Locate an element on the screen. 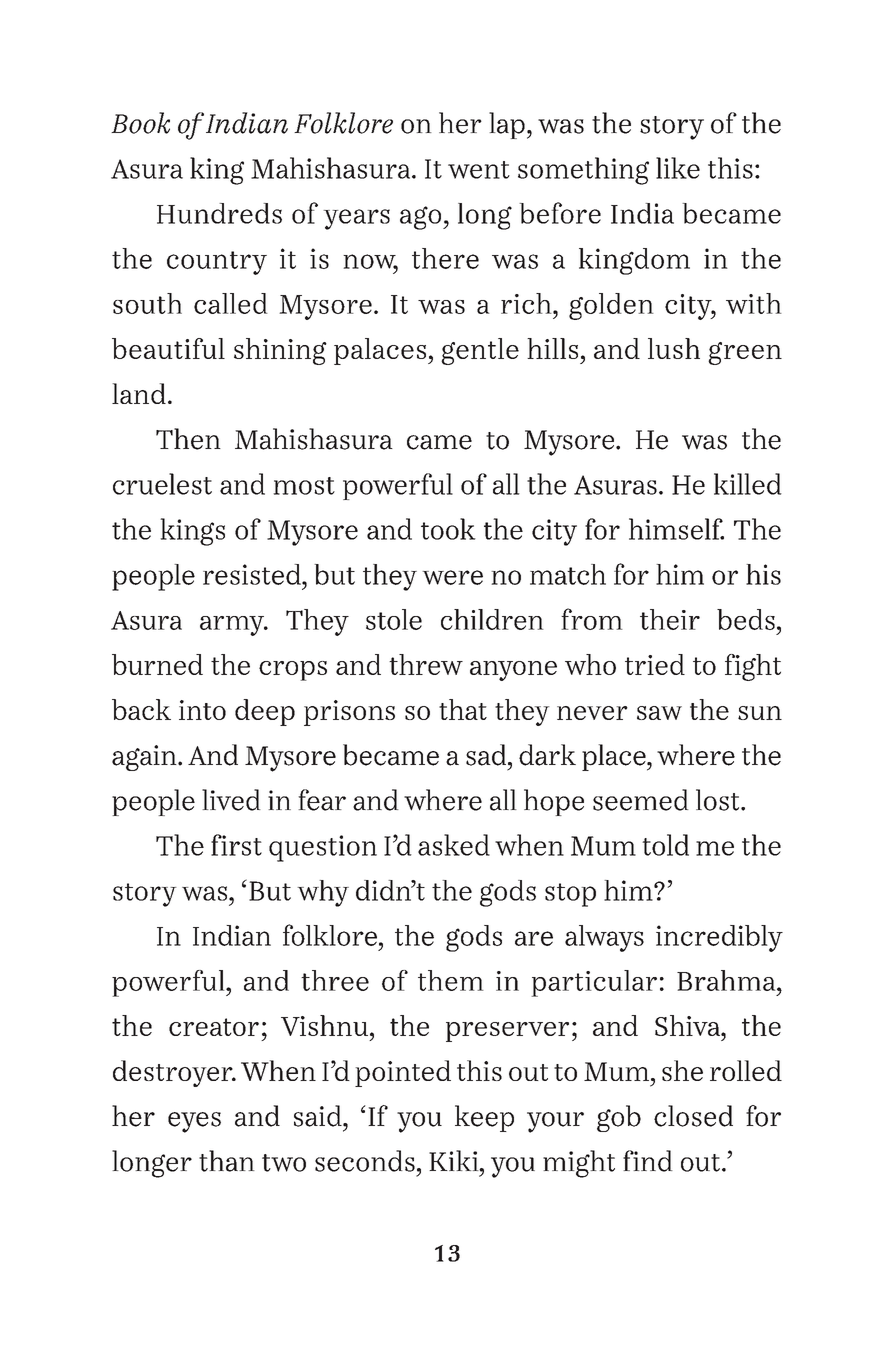 The width and height of the screenshot is (896, 1371). asked is located at coordinates (454, 845).
